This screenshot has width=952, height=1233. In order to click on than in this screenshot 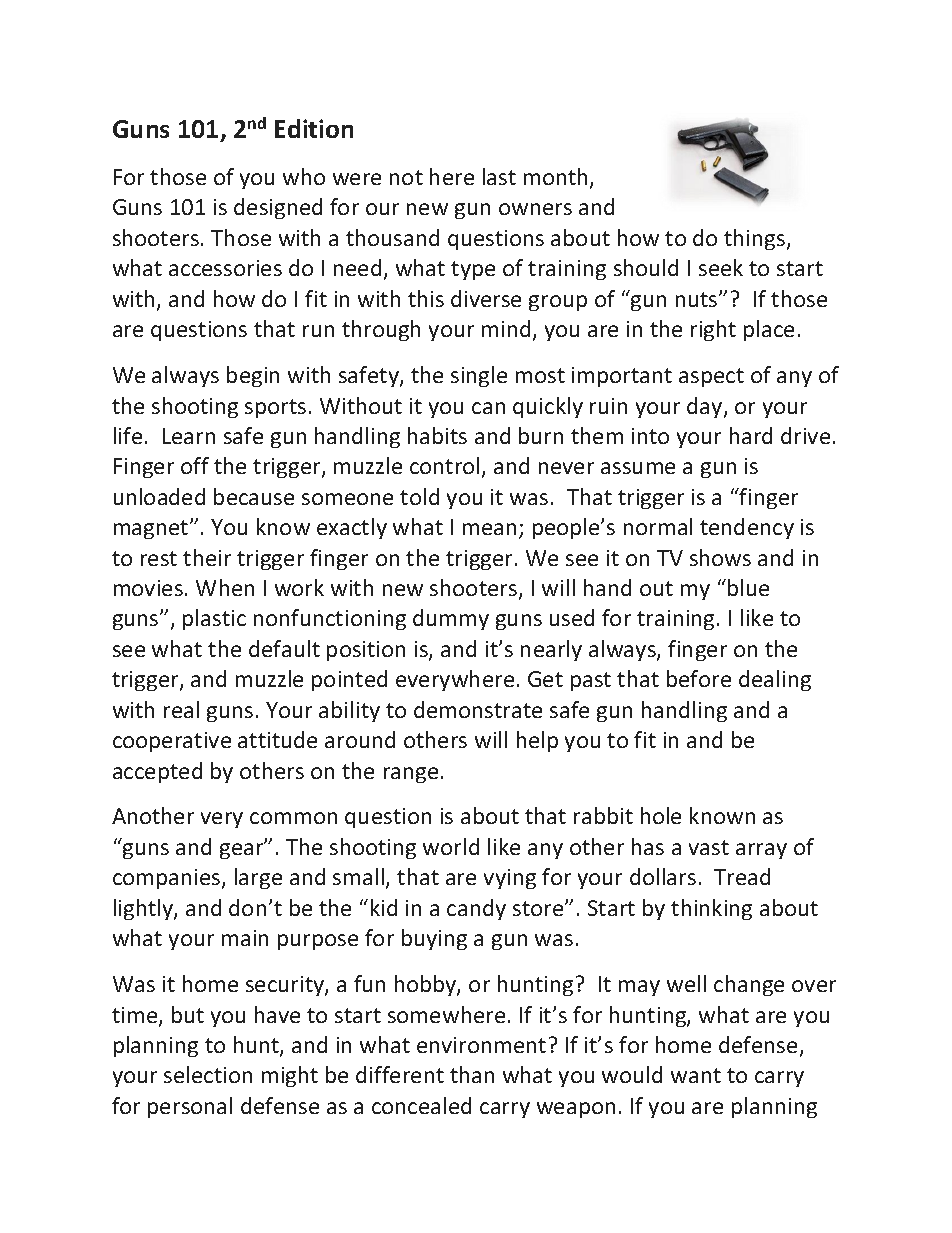, I will do `click(472, 1074)`.
